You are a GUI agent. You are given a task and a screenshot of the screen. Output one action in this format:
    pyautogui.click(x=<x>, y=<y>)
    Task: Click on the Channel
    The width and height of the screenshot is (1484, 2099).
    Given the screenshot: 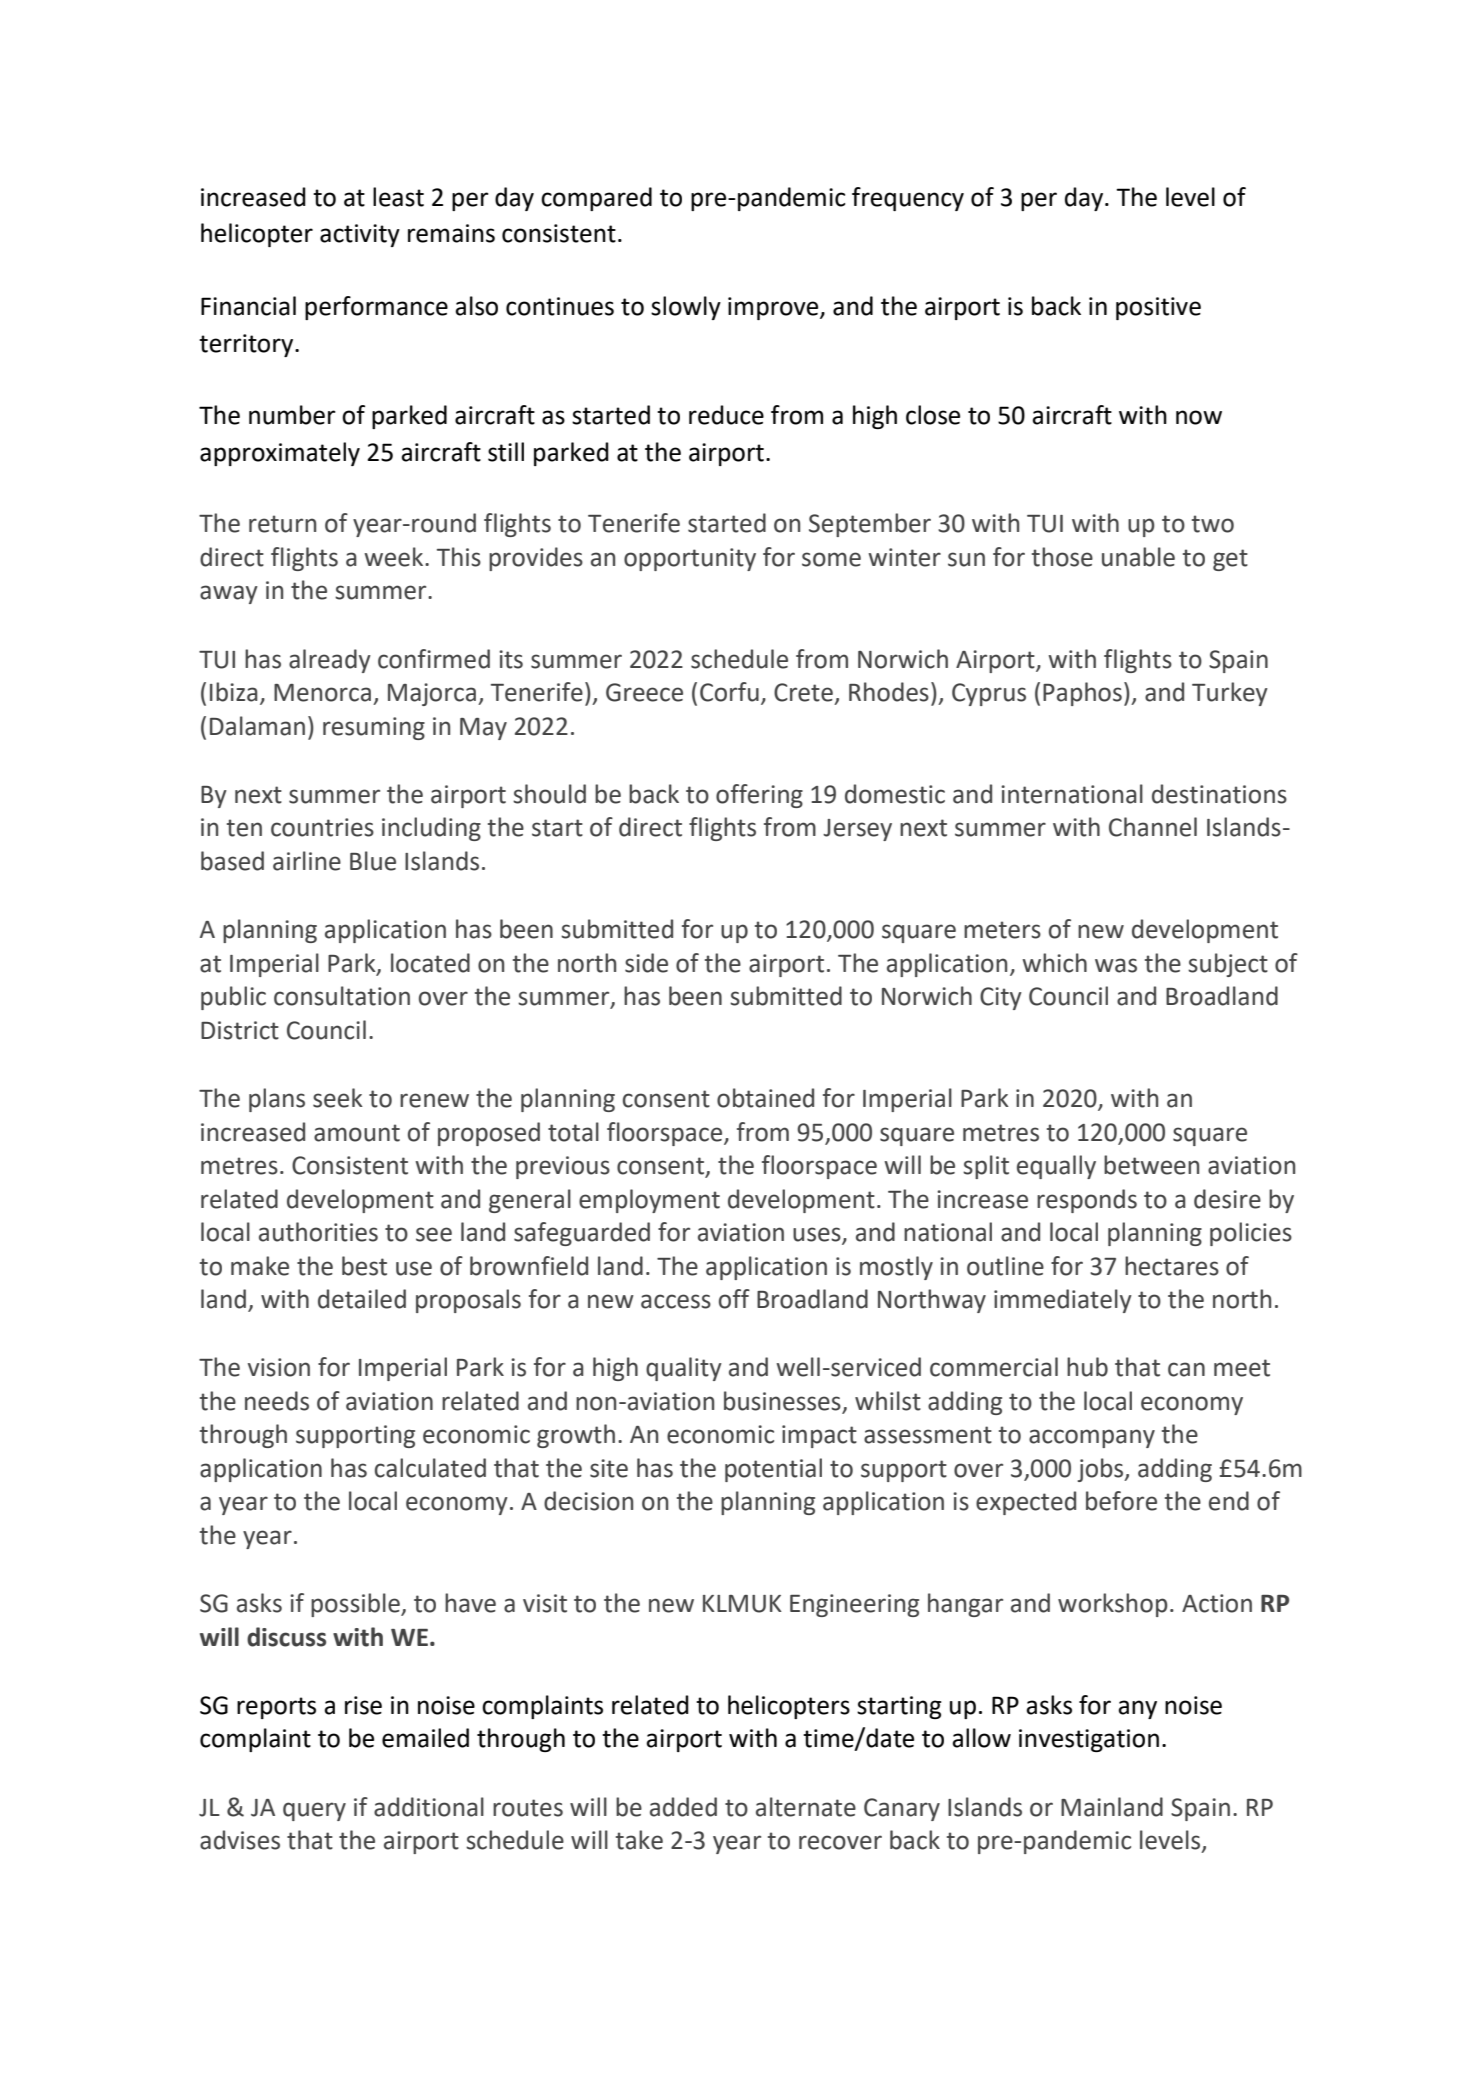 What is the action you would take?
    pyautogui.click(x=1153, y=827)
